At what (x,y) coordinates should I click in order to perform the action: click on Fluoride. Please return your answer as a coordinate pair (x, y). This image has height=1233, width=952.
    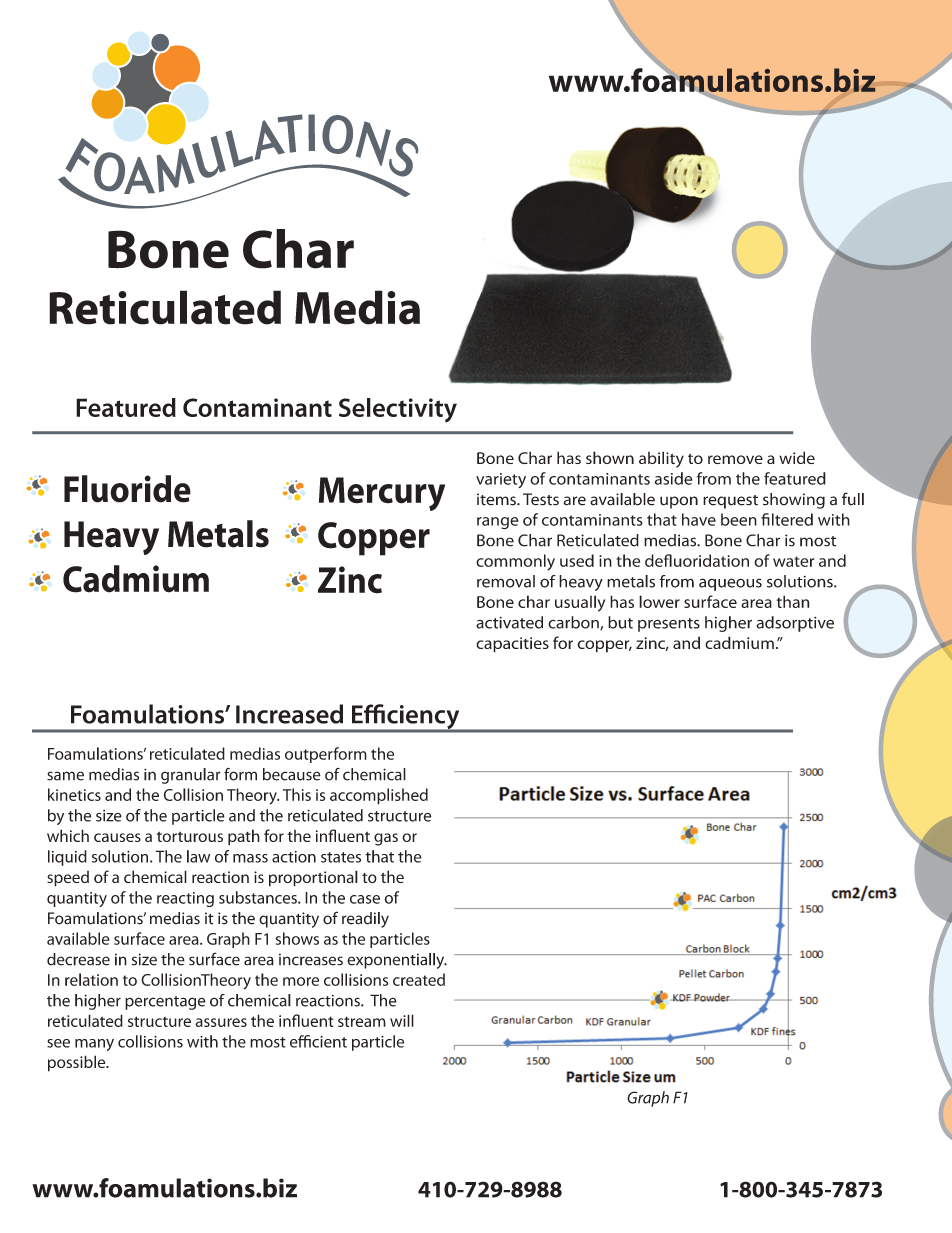
    Looking at the image, I should click on (127, 489).
